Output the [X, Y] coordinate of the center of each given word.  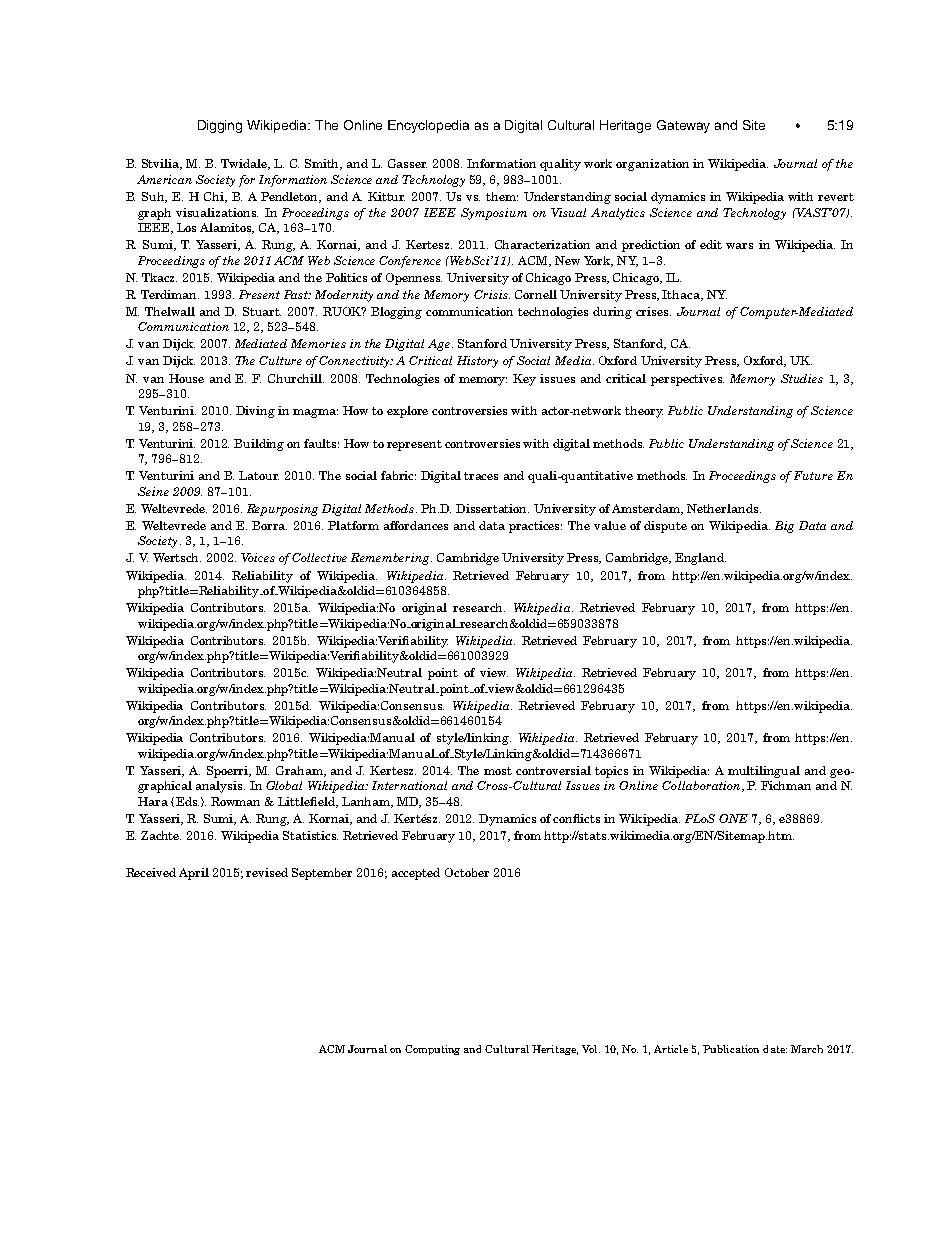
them [502, 196]
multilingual [764, 772]
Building [259, 445]
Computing [432, 1050]
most [498, 771]
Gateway [683, 126]
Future [813, 475]
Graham [301, 771]
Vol [591, 1049]
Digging [220, 126]
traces [481, 476]
